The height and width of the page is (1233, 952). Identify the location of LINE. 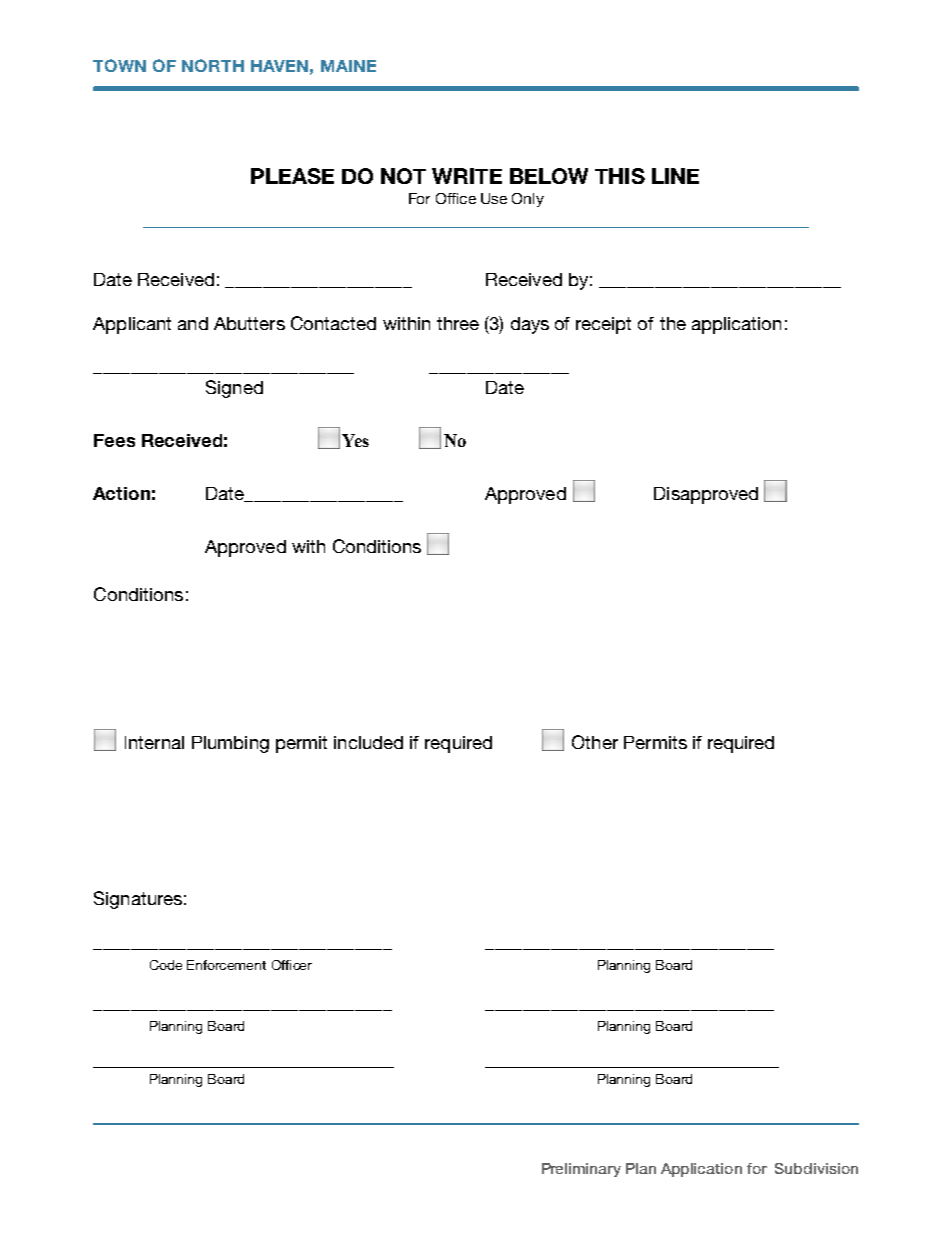
(675, 176).
